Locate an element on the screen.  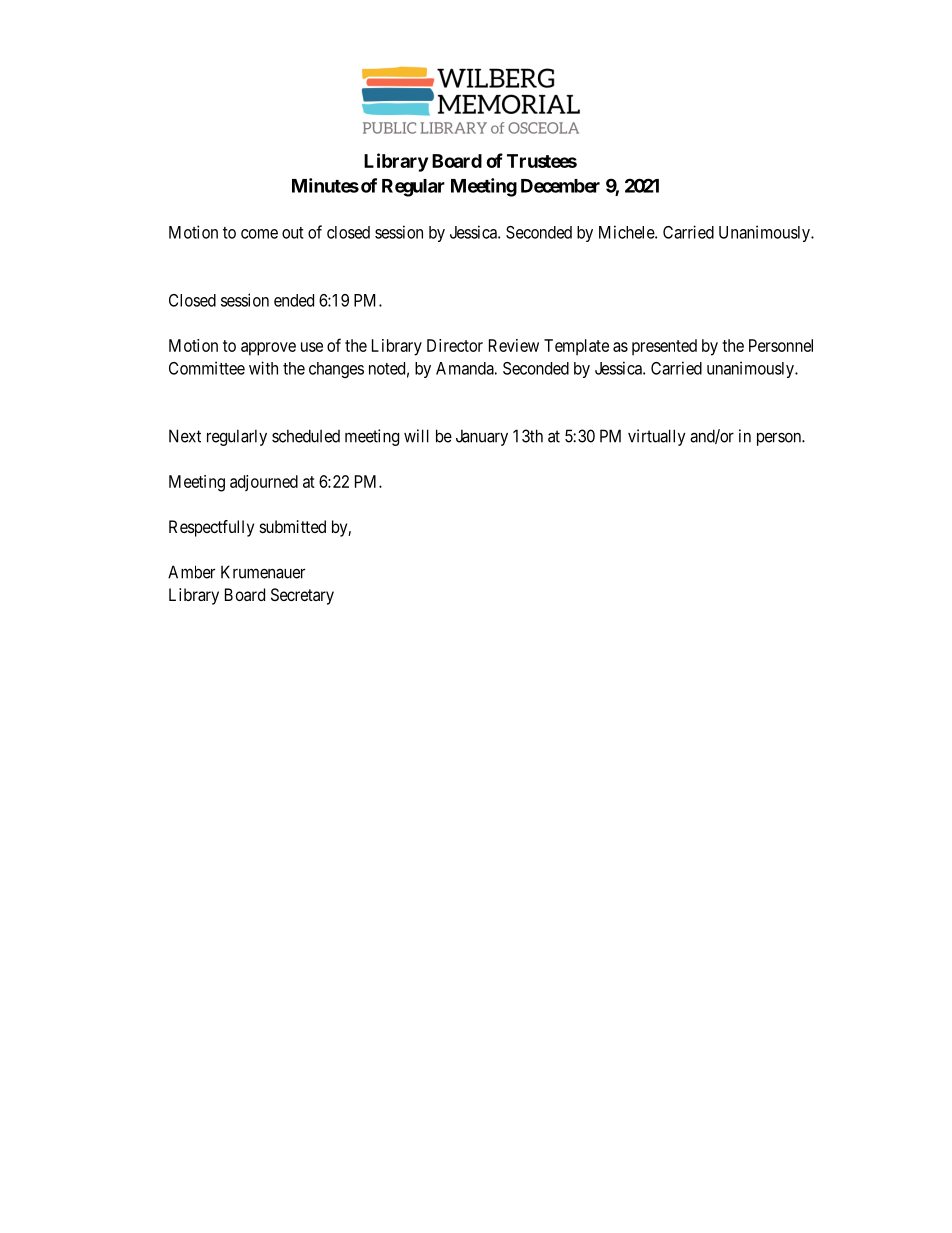
Next is located at coordinates (185, 436).
